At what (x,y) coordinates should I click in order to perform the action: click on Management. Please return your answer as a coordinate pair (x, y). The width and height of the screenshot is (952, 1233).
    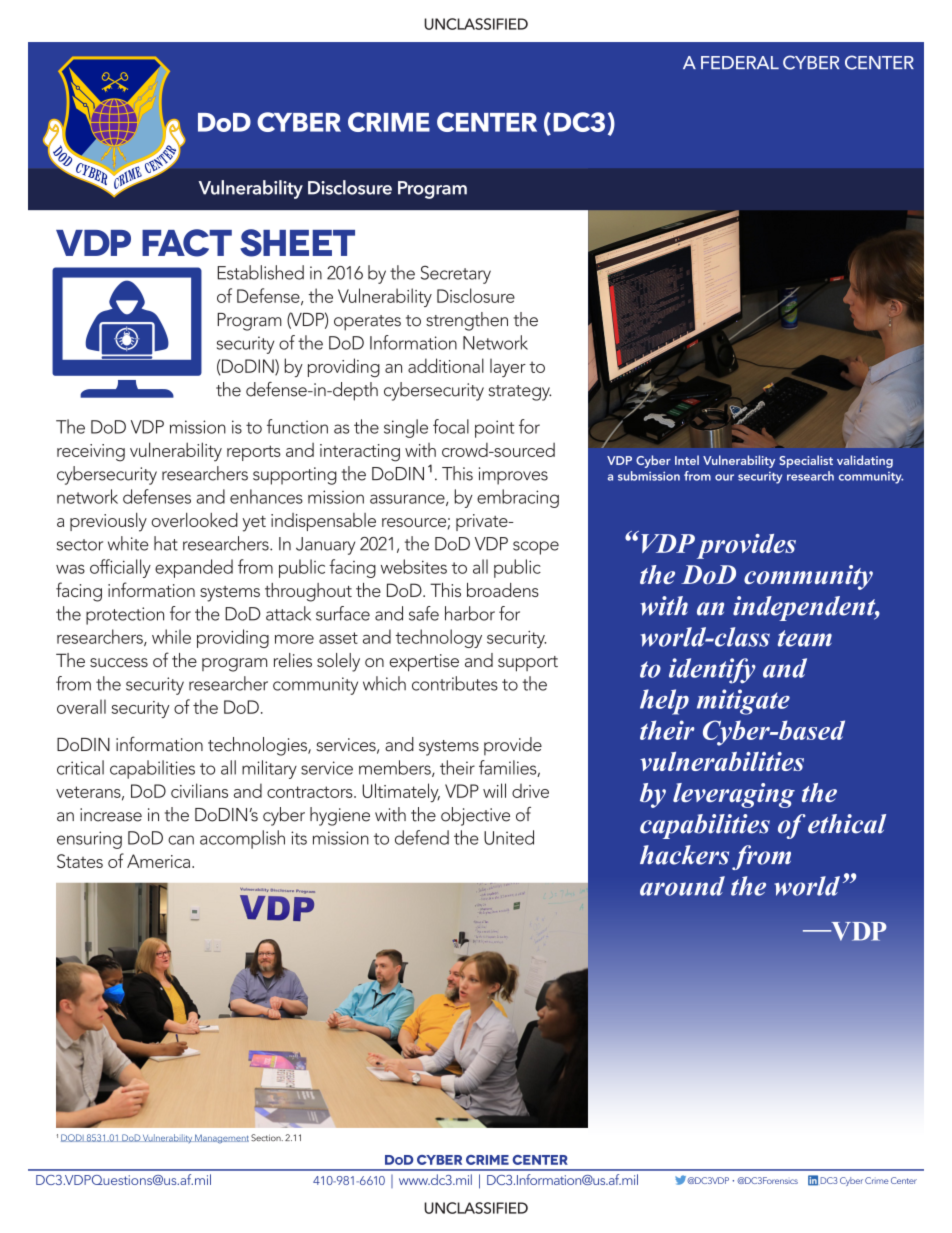
    Looking at the image, I should click on (221, 1139).
